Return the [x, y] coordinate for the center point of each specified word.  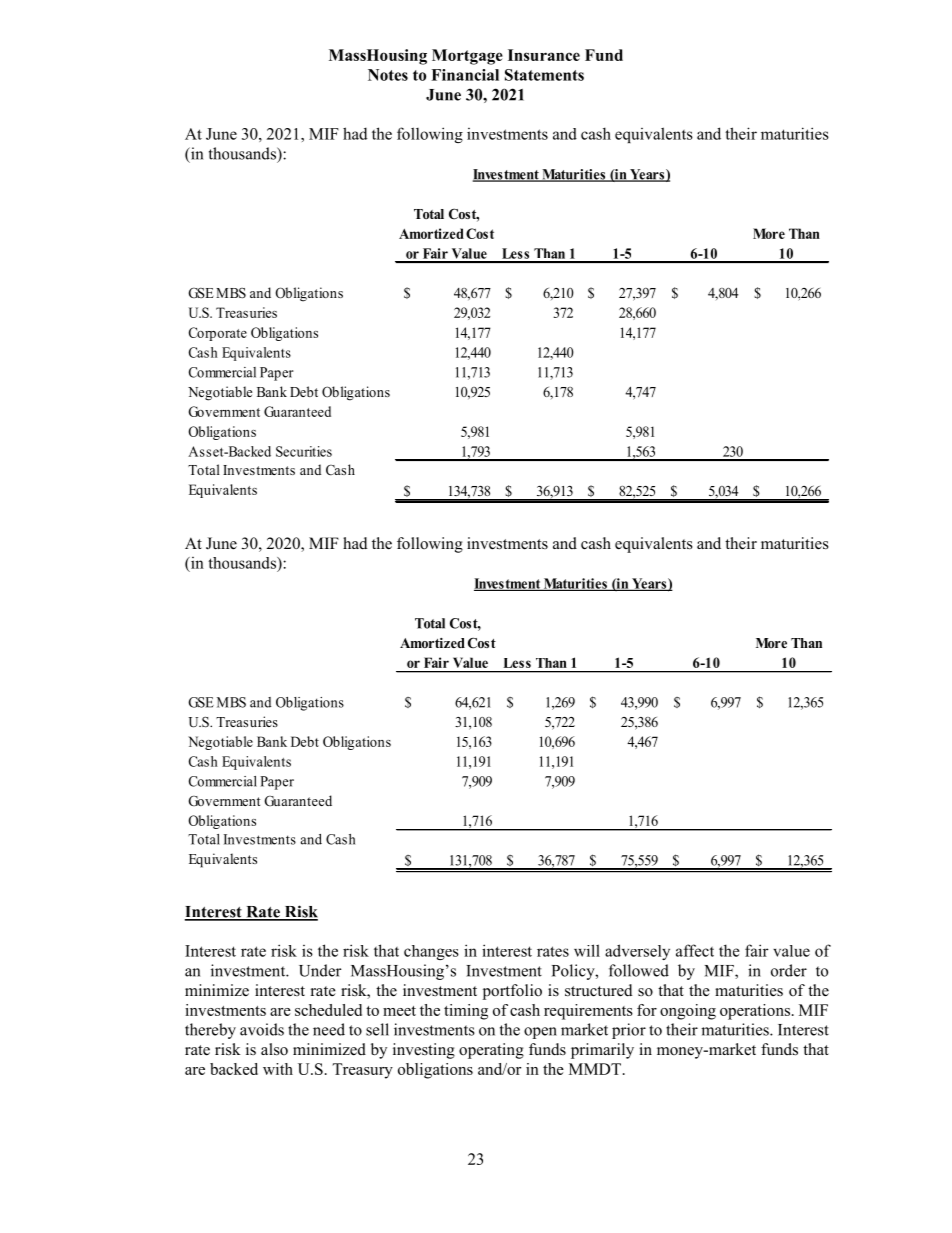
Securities [304, 451]
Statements [544, 75]
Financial [465, 75]
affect [695, 950]
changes [431, 952]
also [274, 1049]
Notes [388, 75]
